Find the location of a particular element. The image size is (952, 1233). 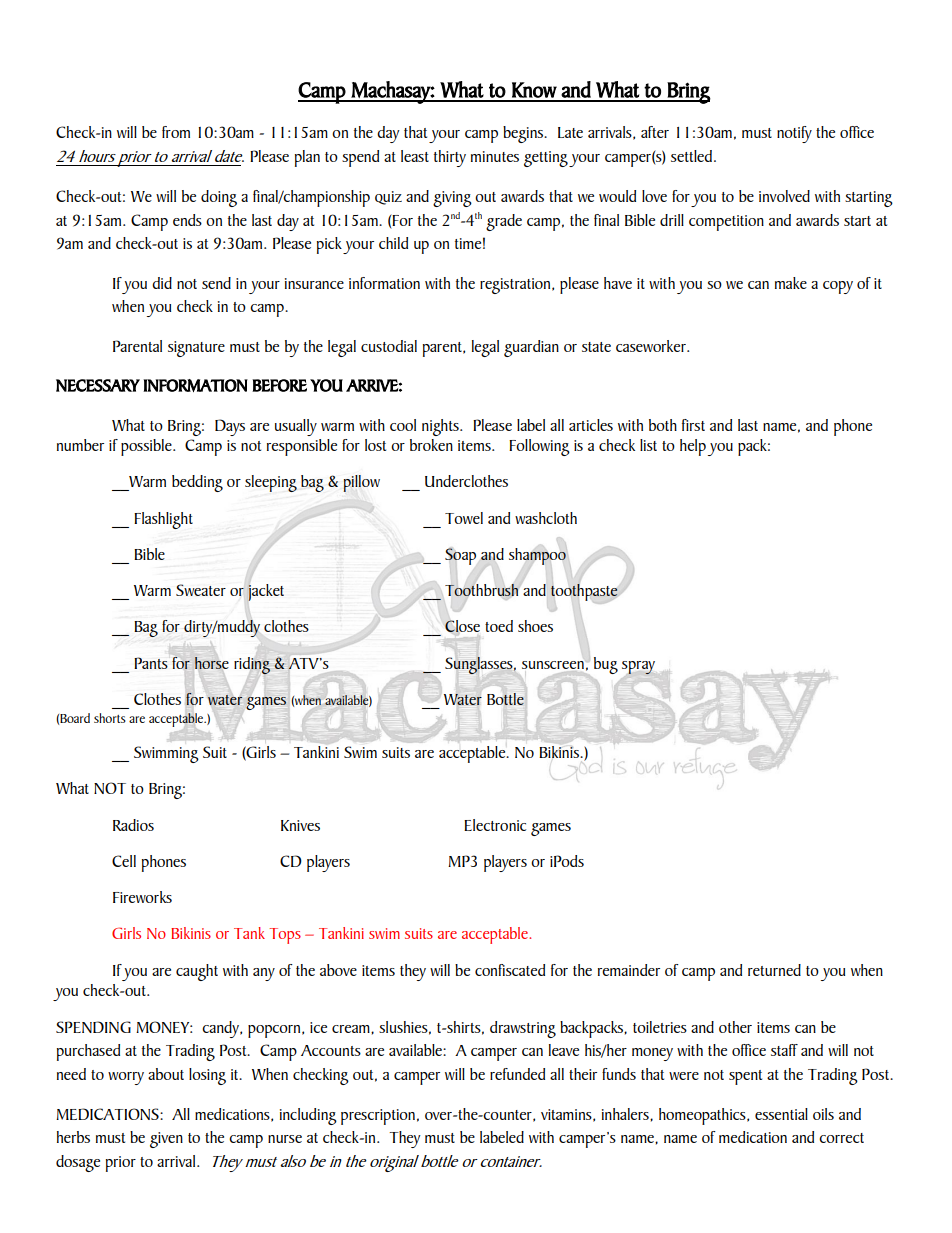

essential is located at coordinates (781, 1114).
